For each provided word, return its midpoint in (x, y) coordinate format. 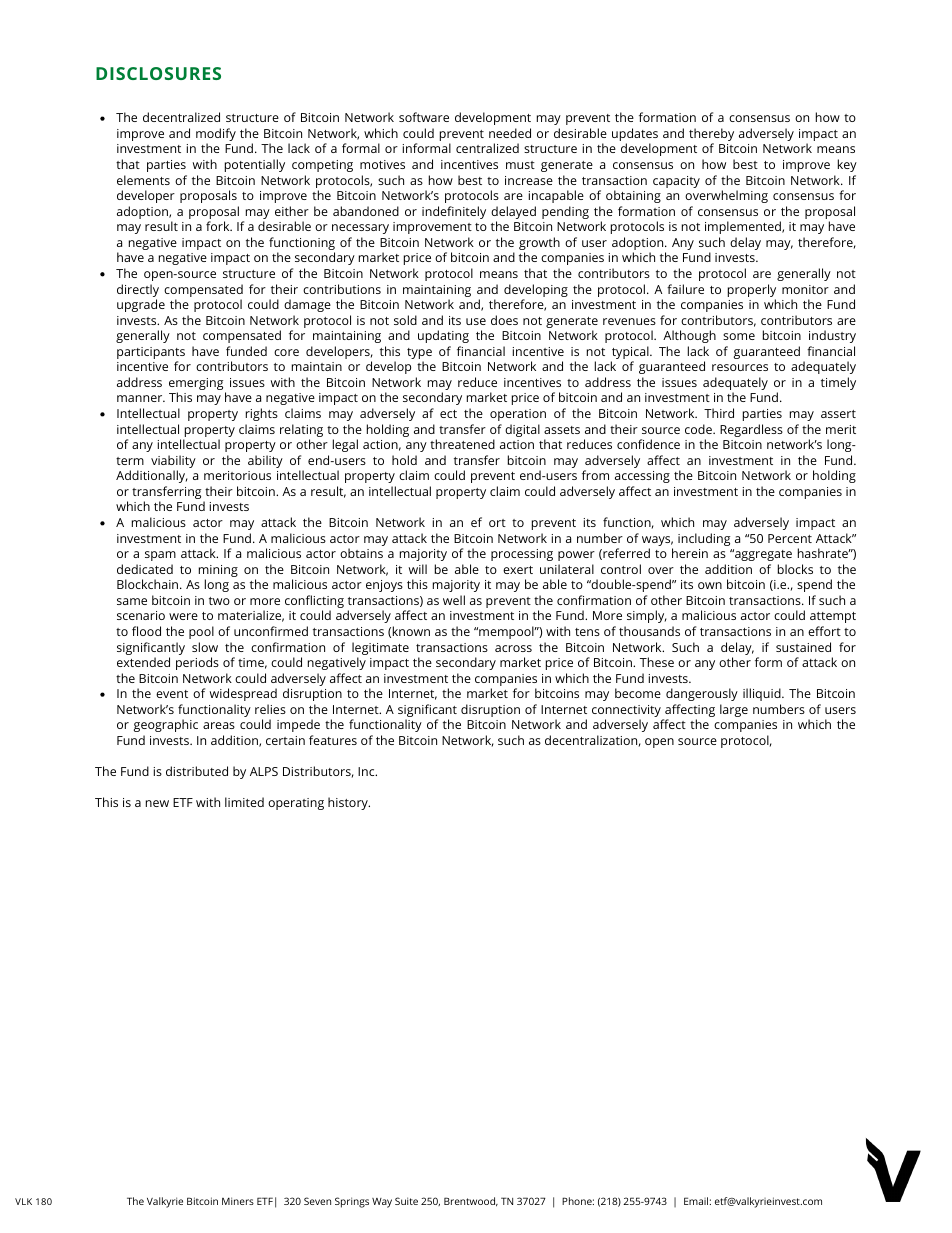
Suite (406, 1201)
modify (216, 136)
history (349, 803)
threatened (462, 444)
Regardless (751, 430)
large (734, 710)
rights (262, 414)
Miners (238, 1201)
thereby (711, 136)
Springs (352, 1202)
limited (244, 802)
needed (510, 133)
